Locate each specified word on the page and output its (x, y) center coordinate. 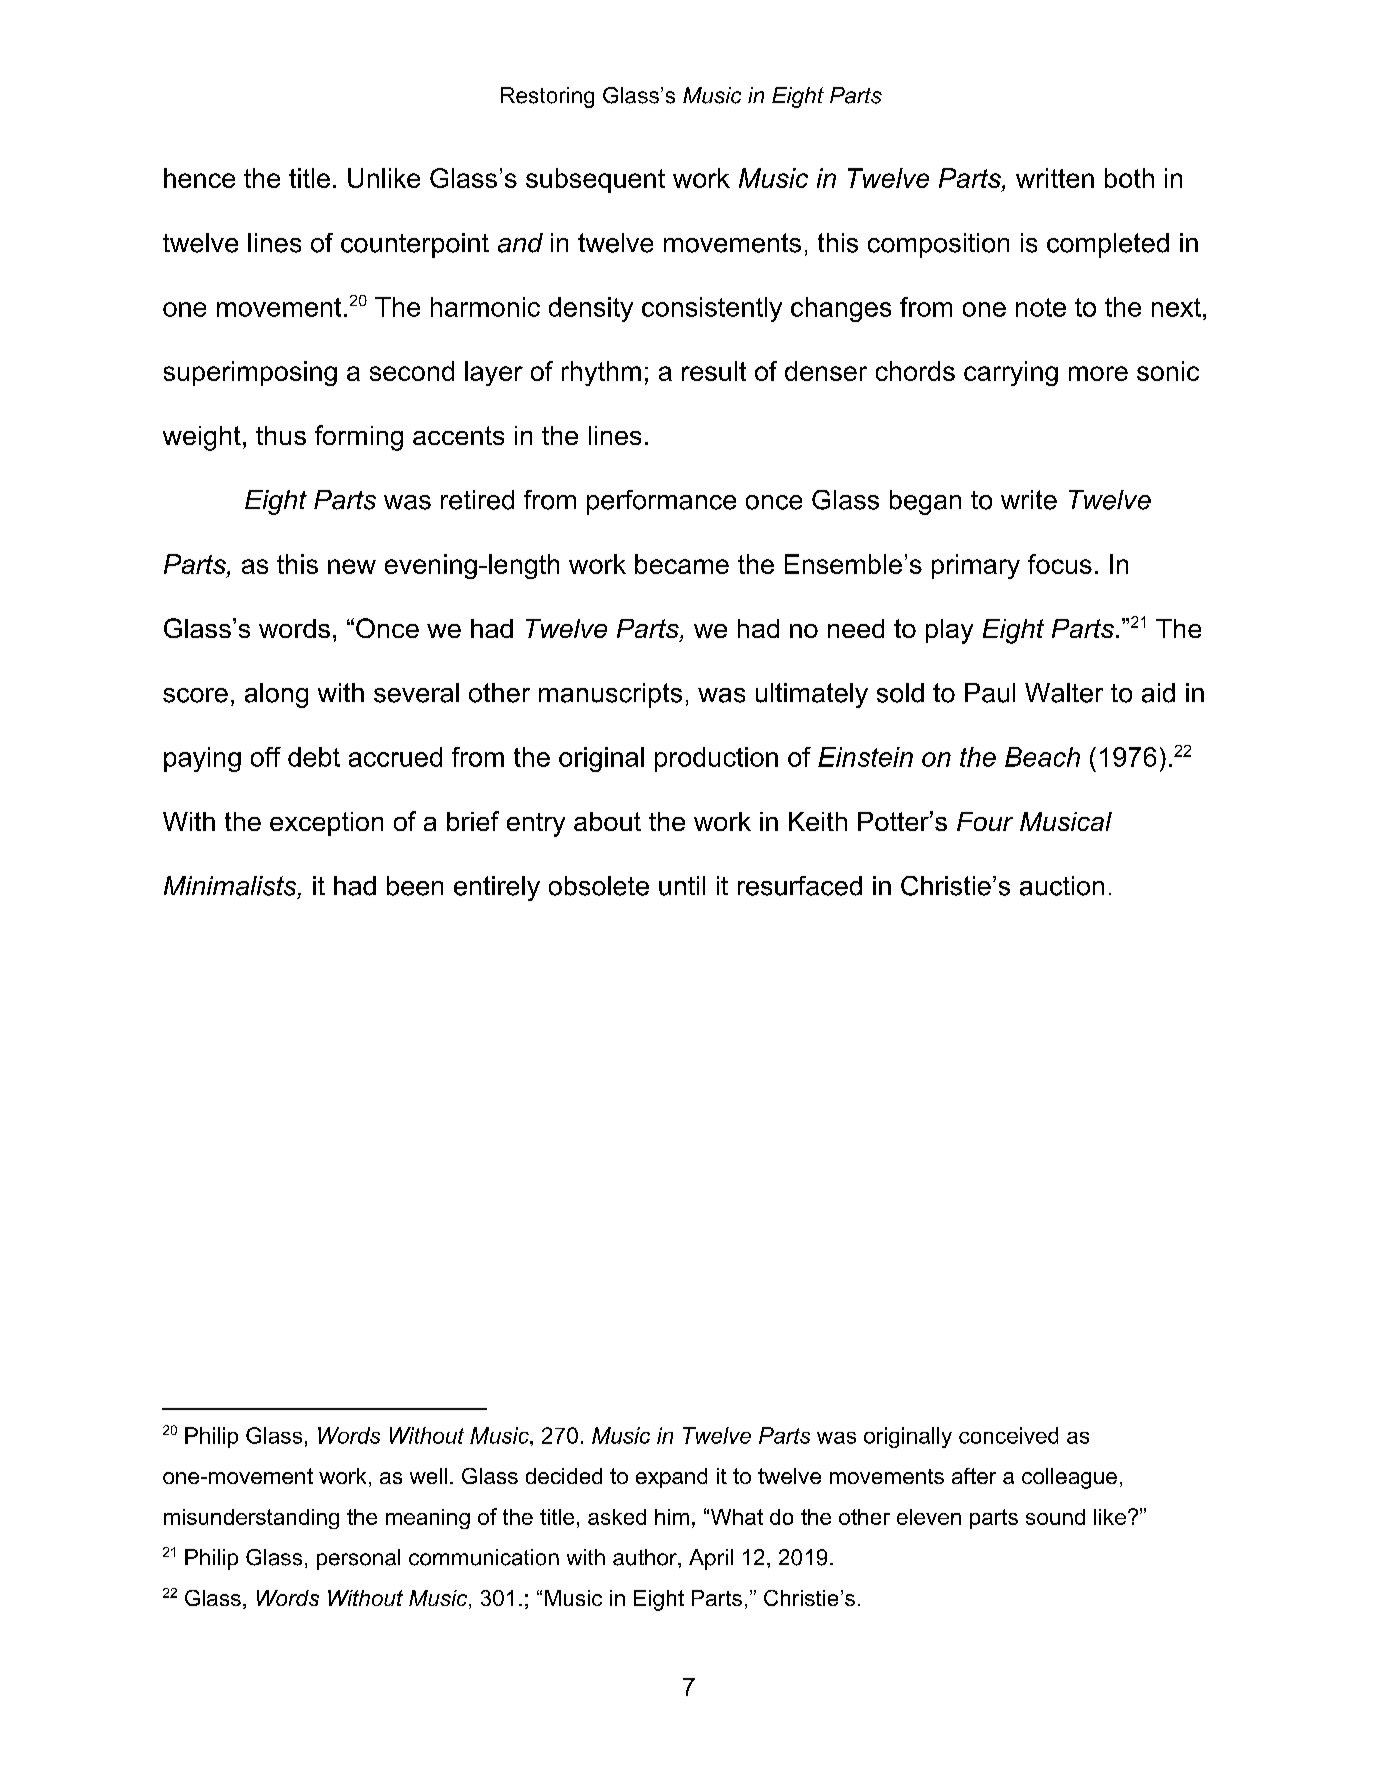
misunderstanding (251, 1519)
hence (199, 178)
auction (1062, 886)
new (352, 566)
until (682, 886)
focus (1060, 564)
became (682, 564)
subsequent (595, 180)
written (1055, 178)
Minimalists (231, 887)
